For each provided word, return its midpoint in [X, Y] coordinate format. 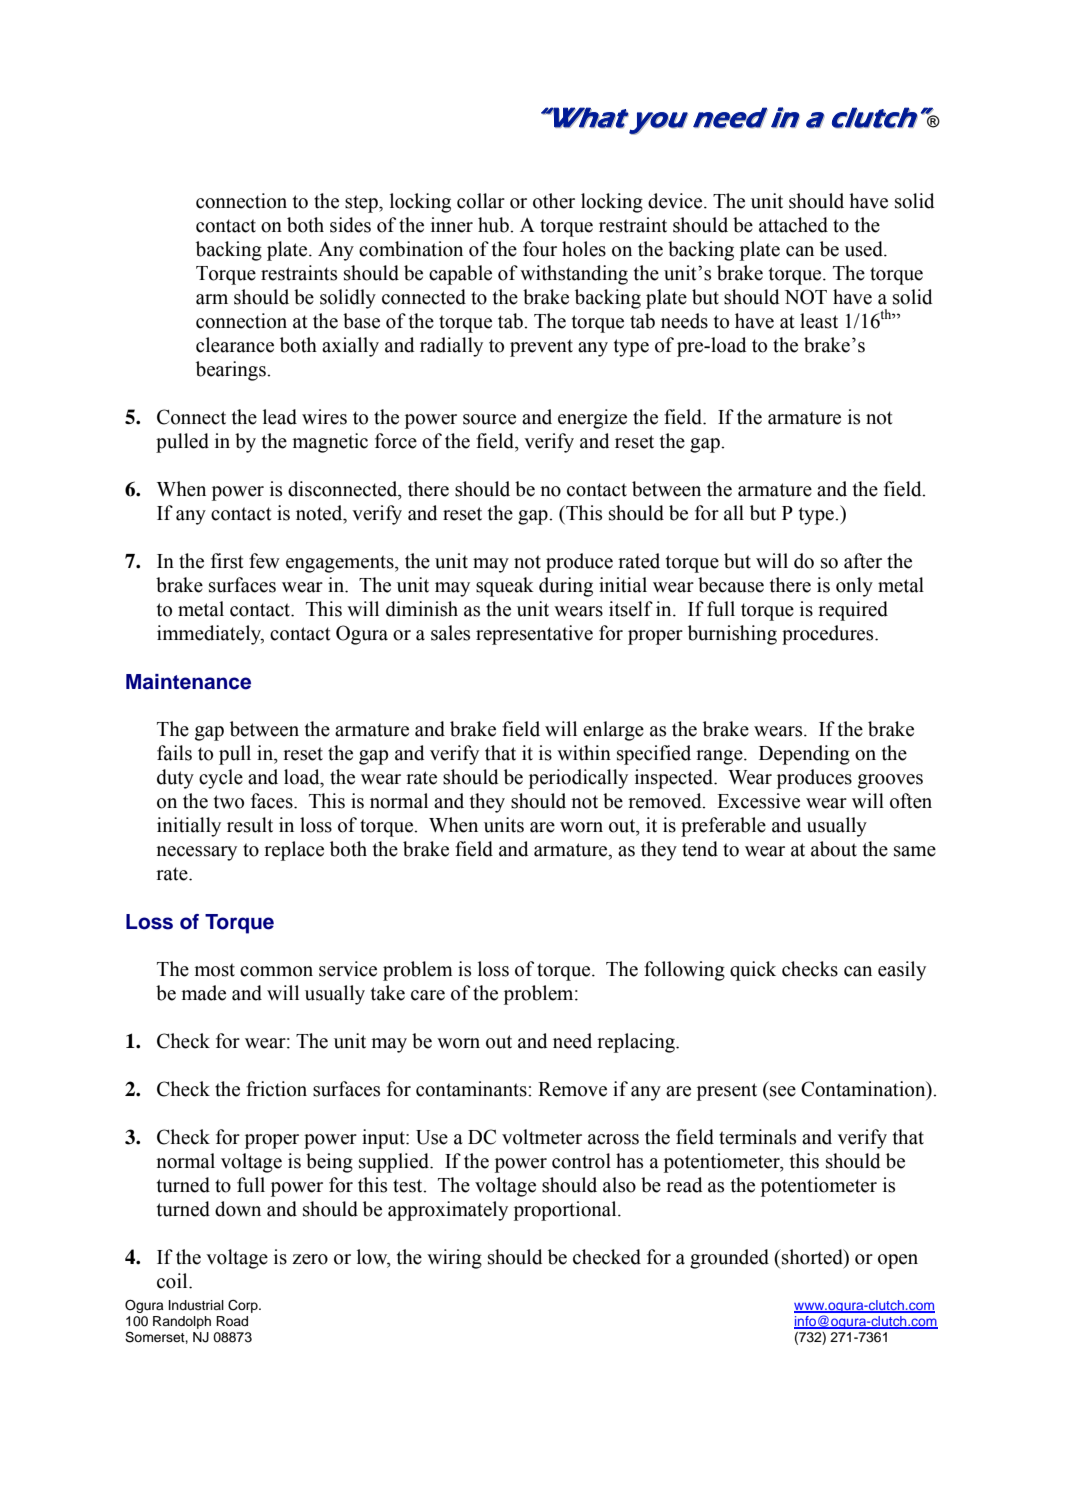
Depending [804, 755]
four [540, 249]
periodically [578, 779]
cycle [221, 779]
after [863, 561]
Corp [244, 1306]
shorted [813, 1257]
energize [592, 419]
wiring [454, 1259]
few [264, 561]
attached [793, 225]
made [204, 993]
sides [350, 225]
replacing [637, 1043]
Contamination [864, 1090]
